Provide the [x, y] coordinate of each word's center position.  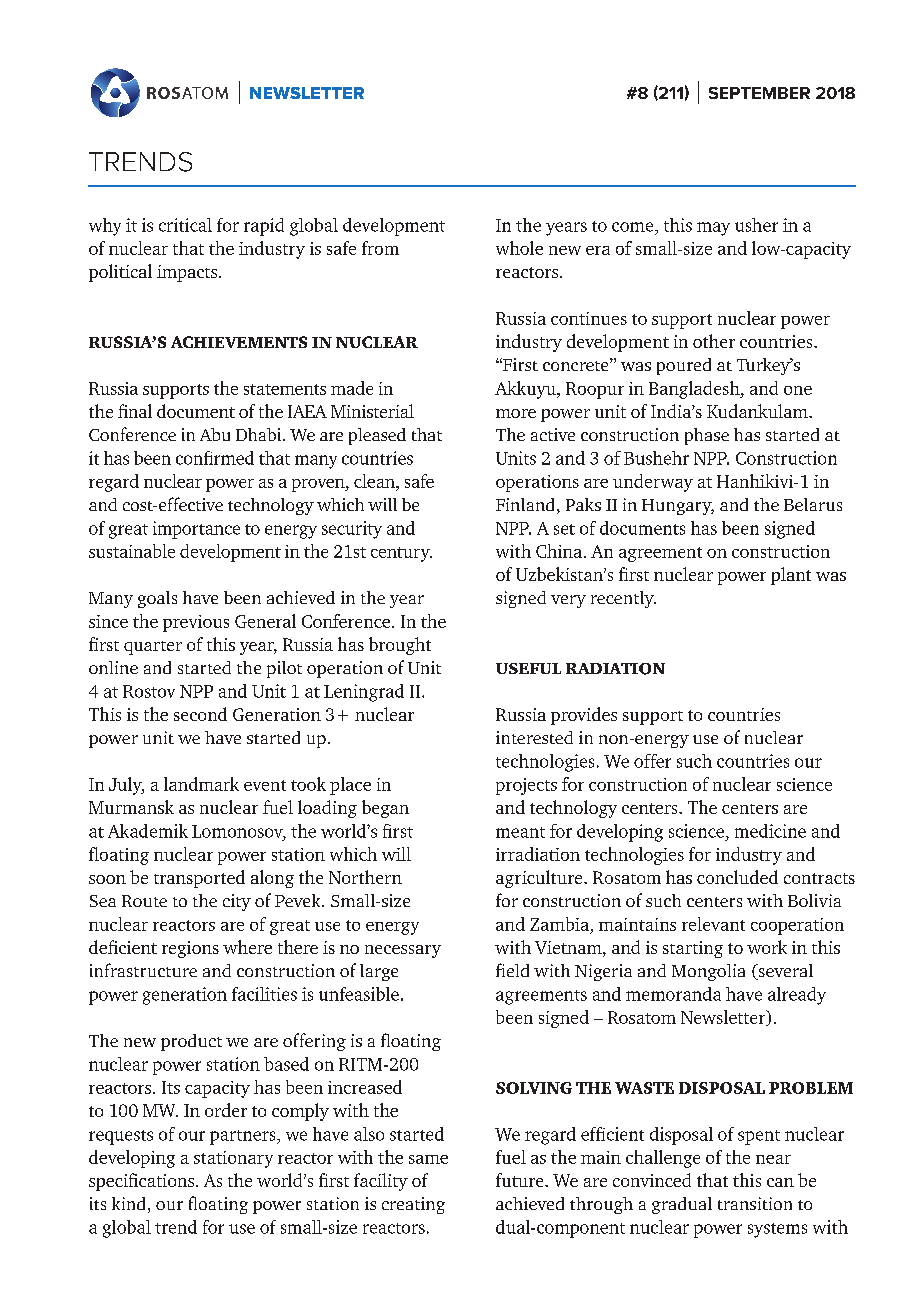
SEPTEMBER [759, 93]
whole [519, 248]
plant [791, 576]
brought [400, 646]
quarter [153, 648]
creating [413, 1205]
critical [185, 225]
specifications [141, 1182]
